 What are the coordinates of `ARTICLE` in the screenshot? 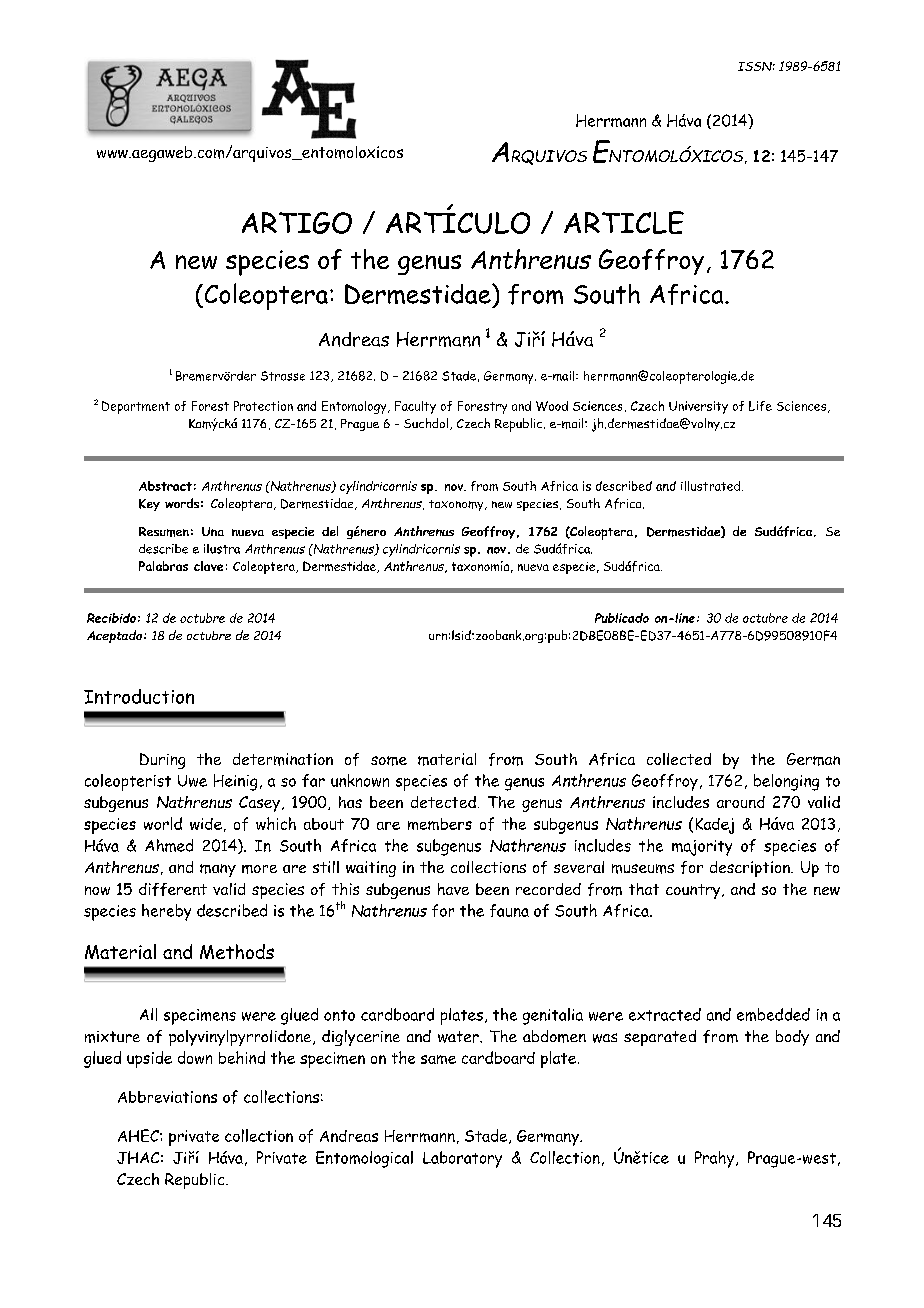 It's located at (624, 222).
